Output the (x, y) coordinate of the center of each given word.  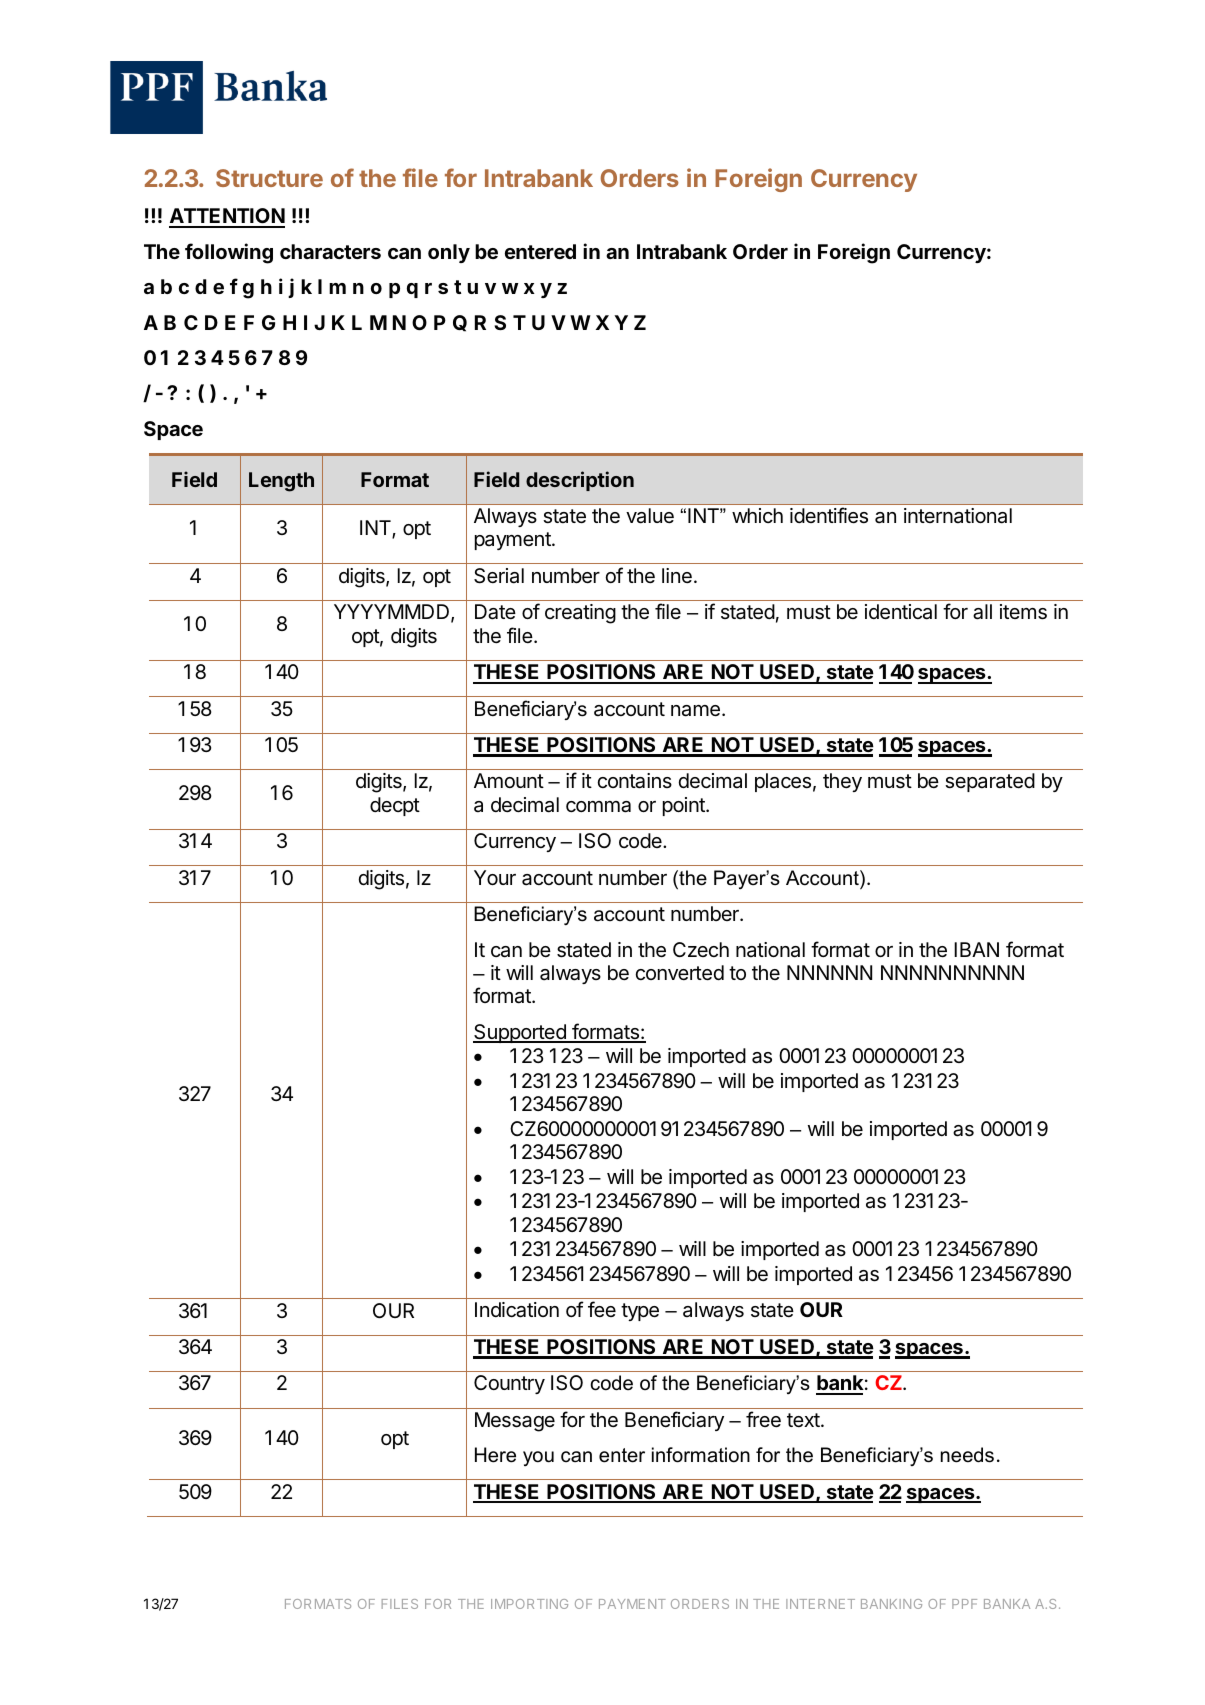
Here (495, 1455)
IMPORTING (529, 1604)
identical (901, 612)
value (650, 516)
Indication (517, 1310)
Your (495, 877)
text (804, 1420)
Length (281, 482)
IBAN (976, 949)
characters (330, 251)
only (449, 253)
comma (598, 807)
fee (602, 1309)
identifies (829, 515)
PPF (964, 1604)
